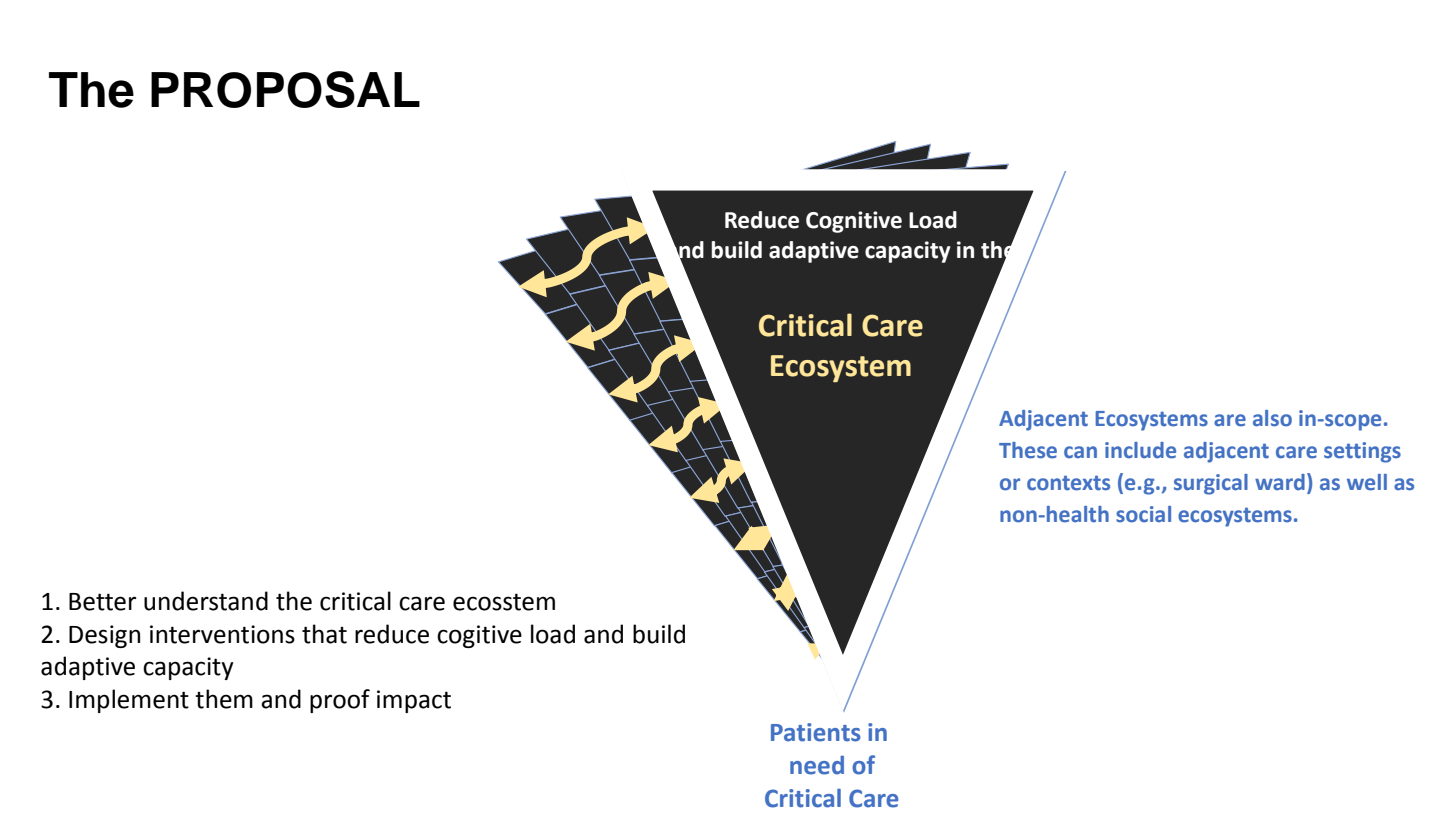 The height and width of the document is (819, 1456). I want to click on These, so click(1028, 450).
